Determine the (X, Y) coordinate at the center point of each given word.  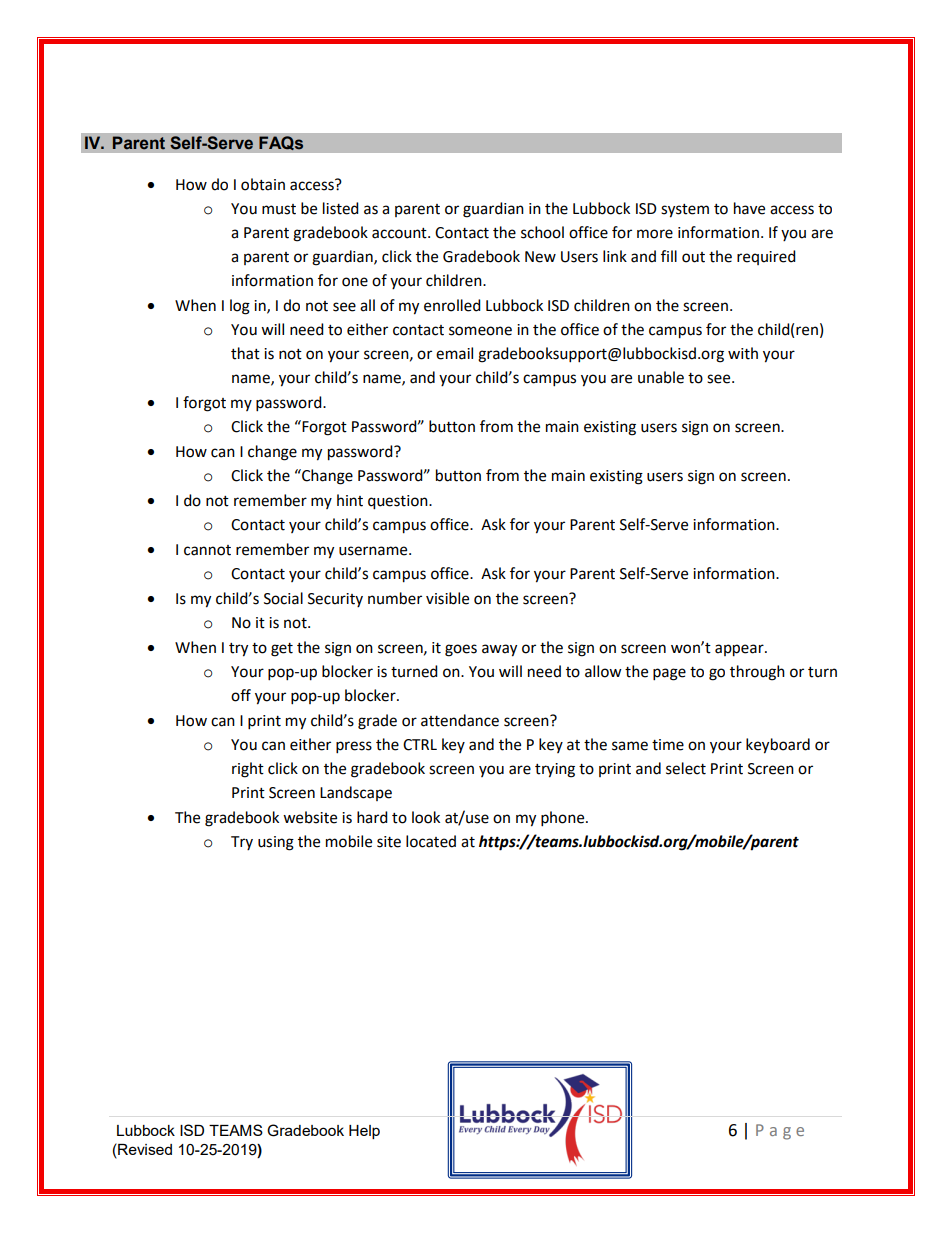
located (431, 841)
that (245, 353)
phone (564, 819)
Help (364, 1132)
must (279, 209)
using (276, 843)
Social (283, 598)
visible (447, 598)
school (542, 232)
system (685, 211)
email (454, 353)
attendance (460, 720)
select (686, 768)
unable (661, 377)
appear (740, 650)
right (248, 770)
